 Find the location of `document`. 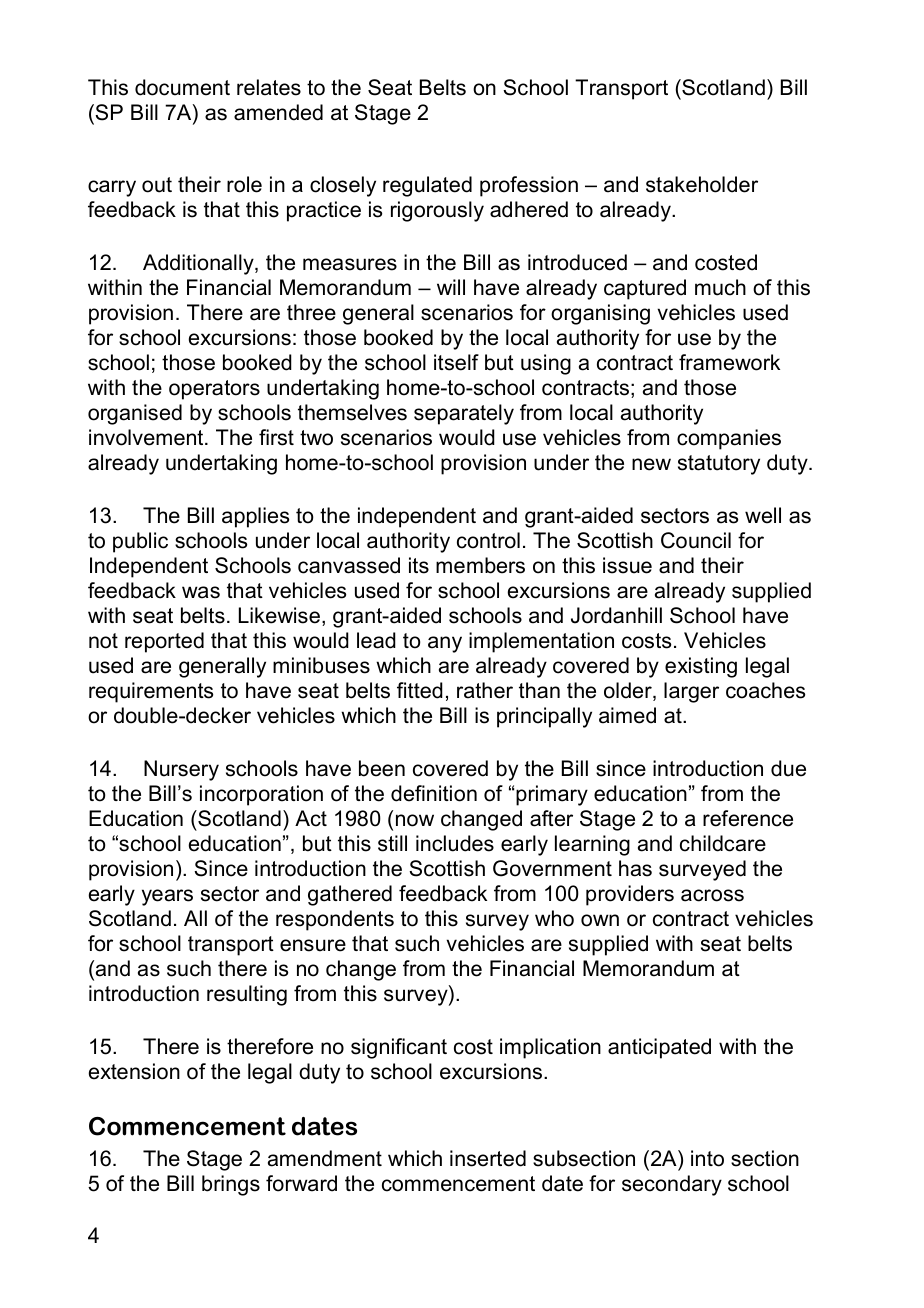

document is located at coordinates (182, 87).
